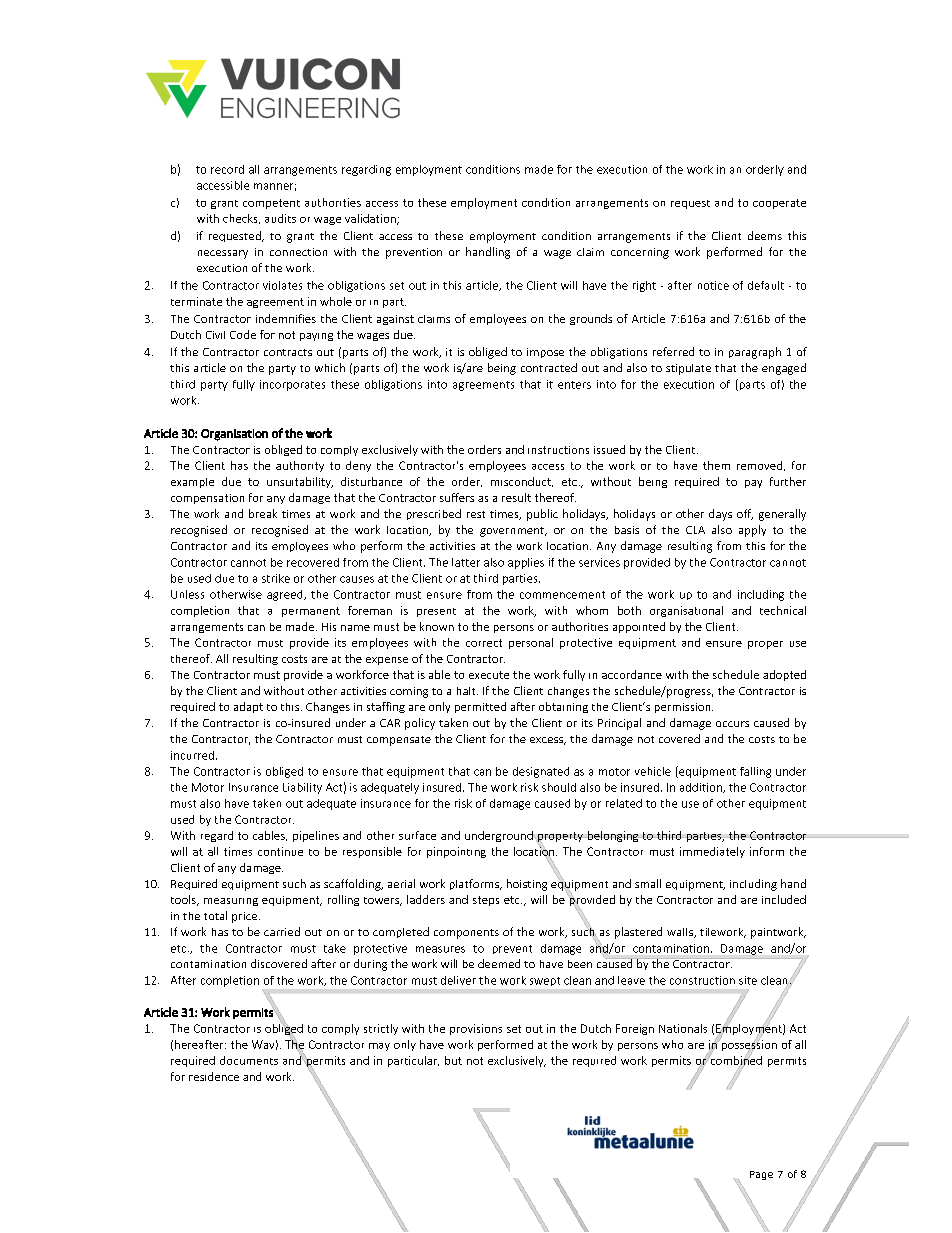 This page has height=1233, width=952. Describe the element at coordinates (716, 465) in the page. I see `them` at that location.
